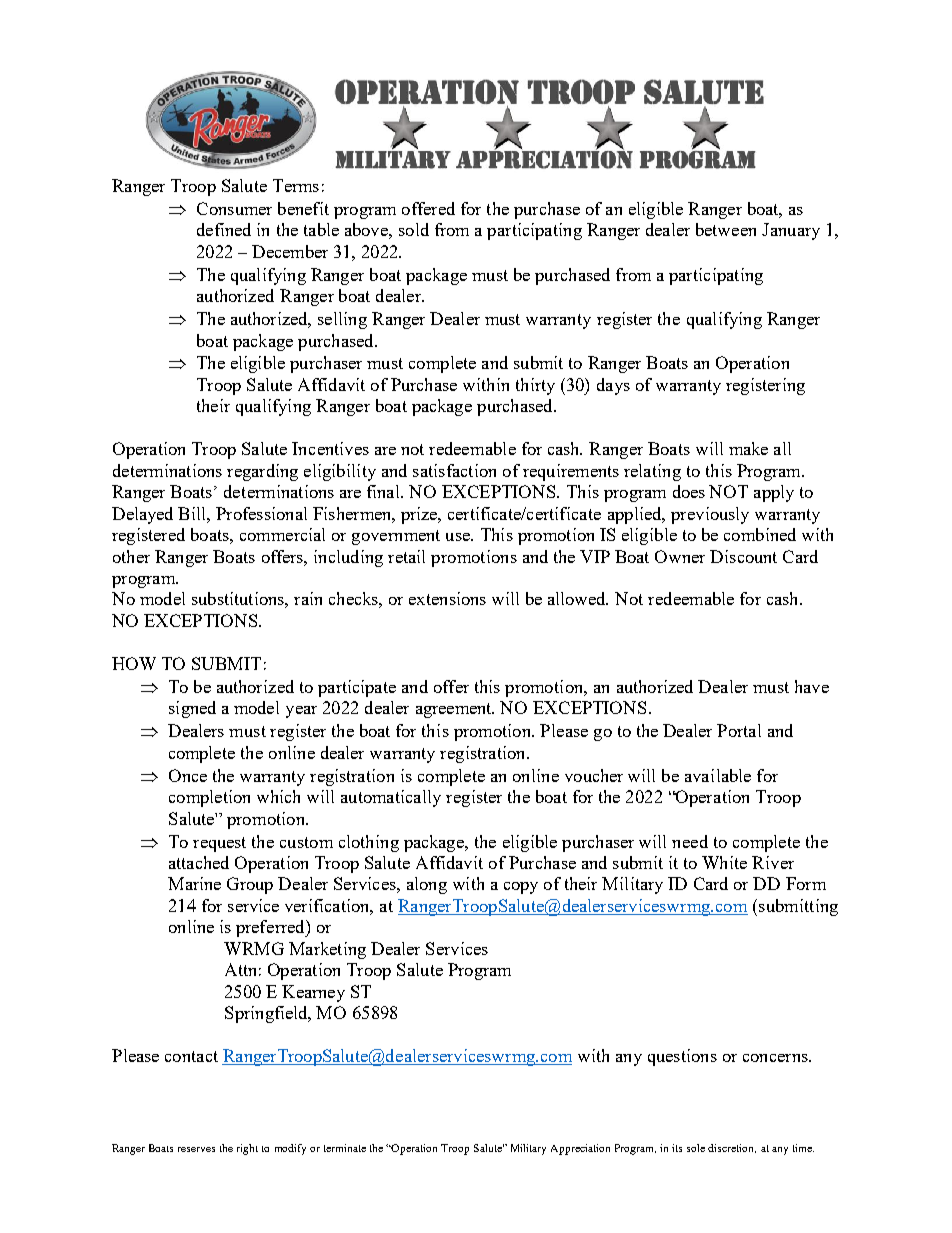 The image size is (952, 1233). I want to click on regarding, so click(262, 472).
